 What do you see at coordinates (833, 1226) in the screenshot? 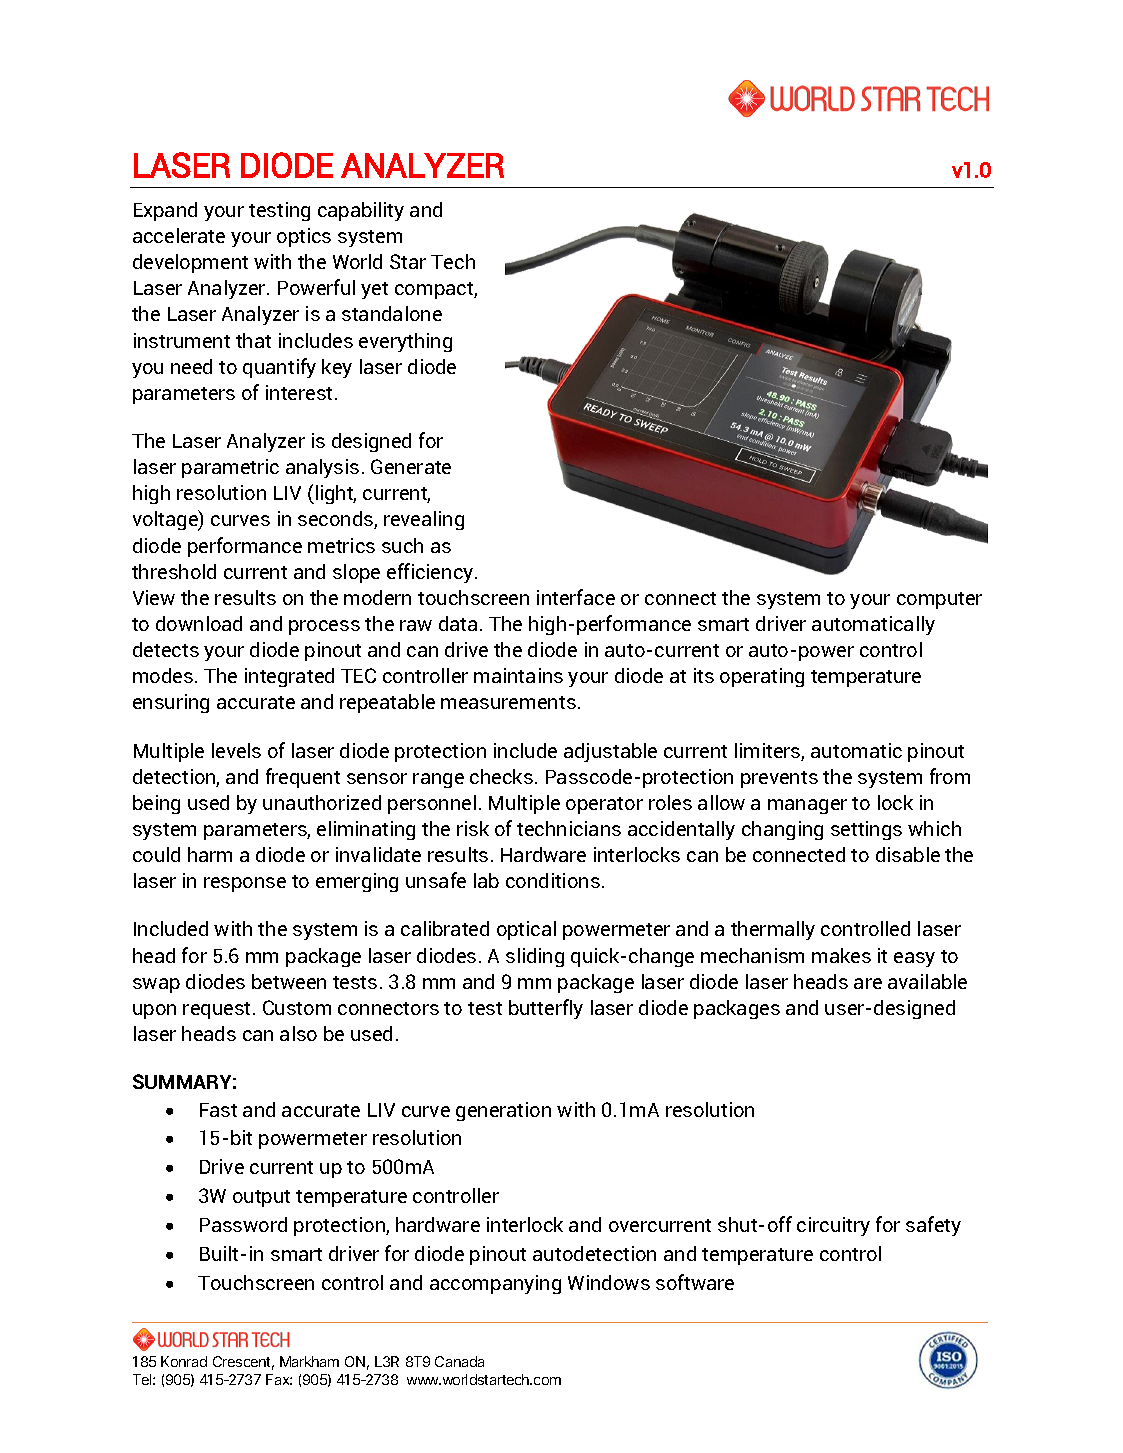
I see `circuitry` at bounding box center [833, 1226].
